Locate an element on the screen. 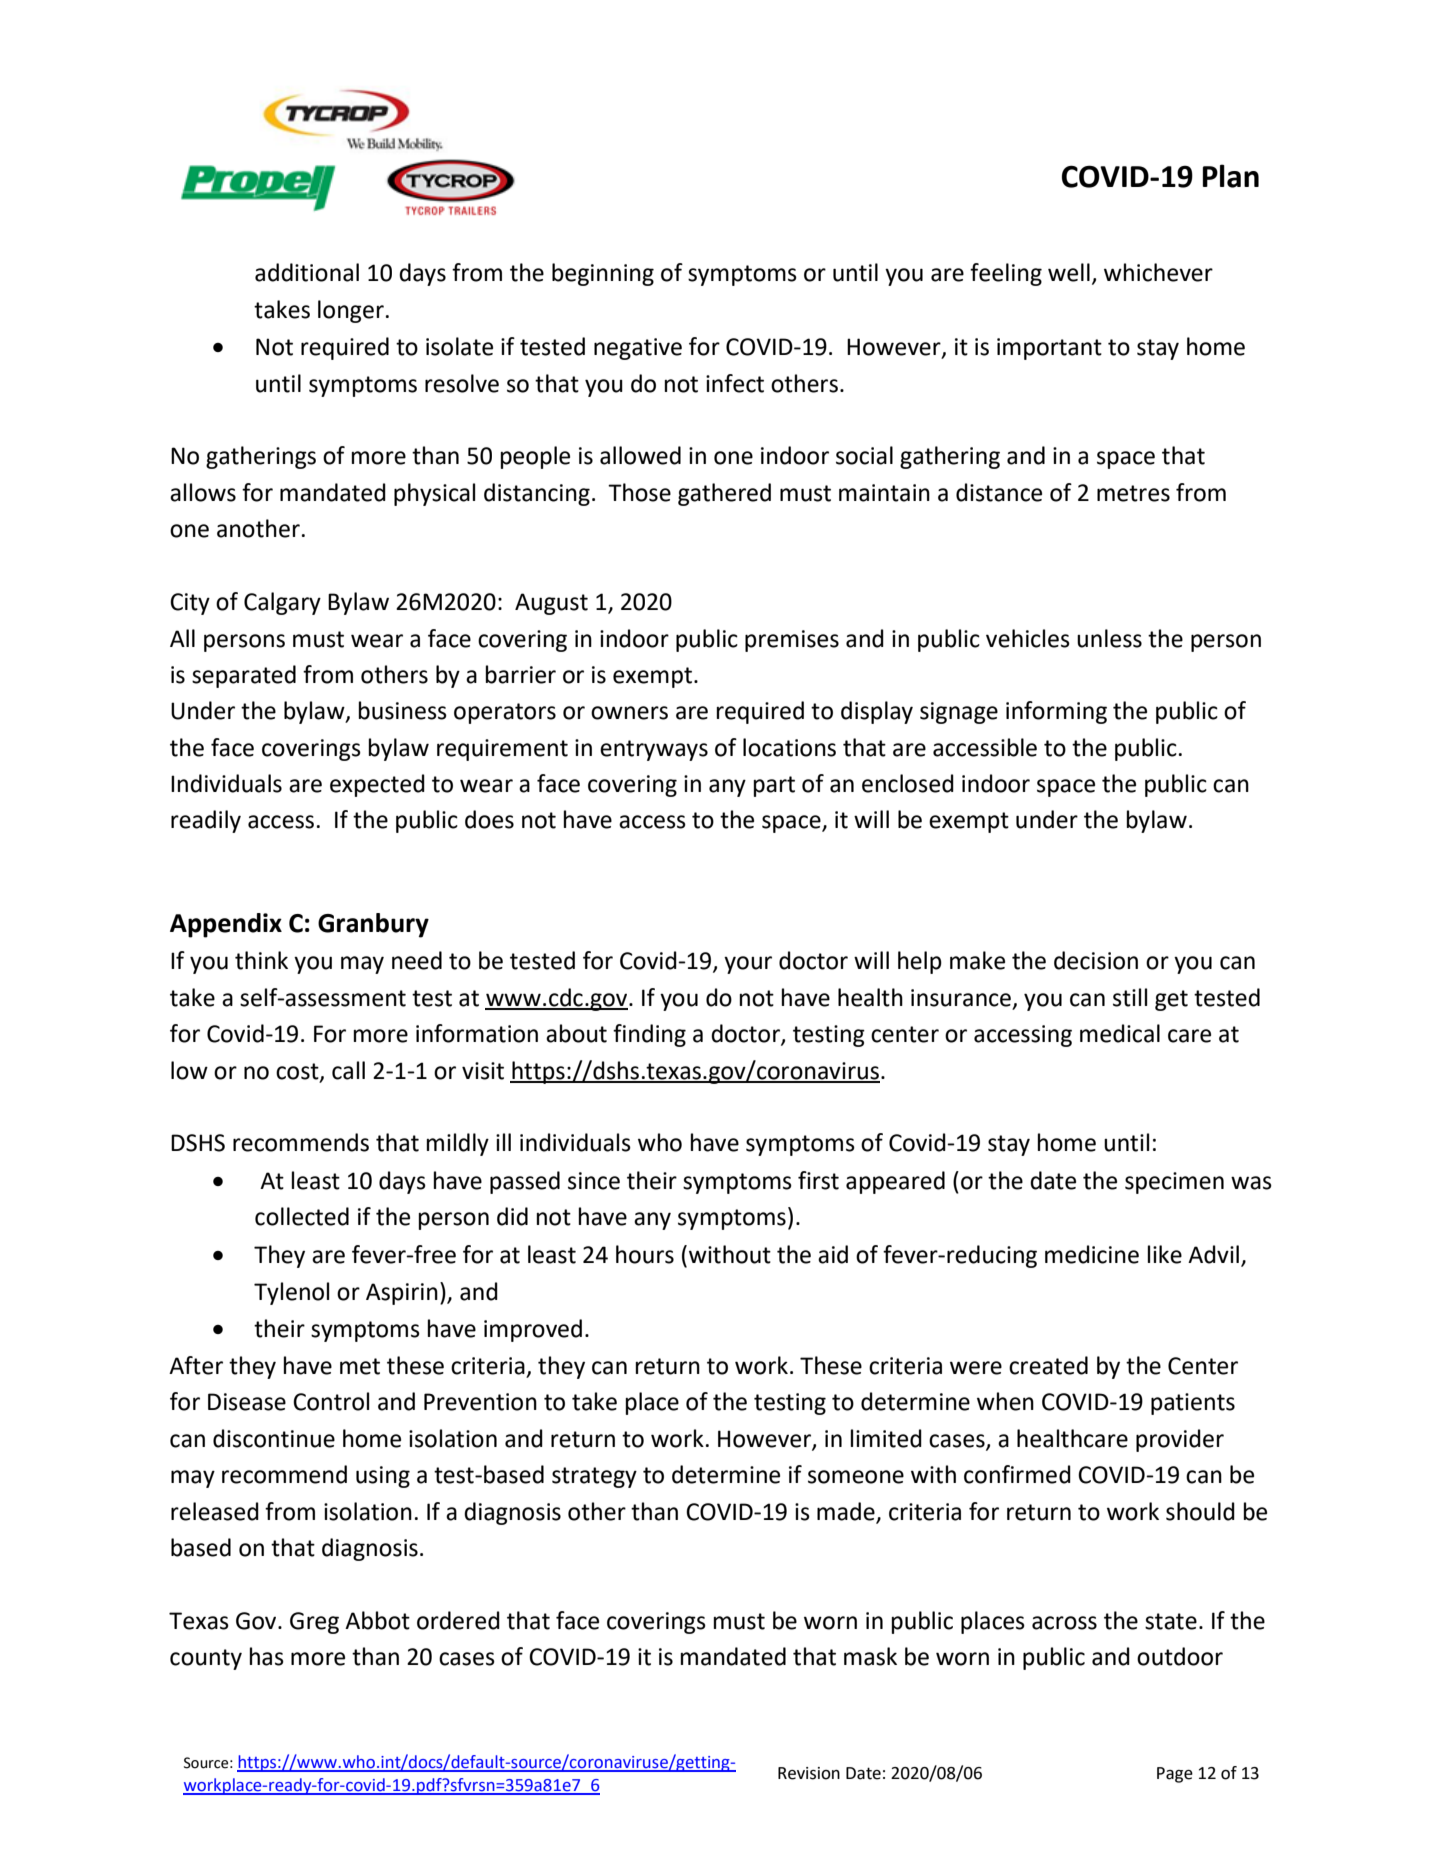 The height and width of the screenshot is (1867, 1443). informing is located at coordinates (1056, 712).
